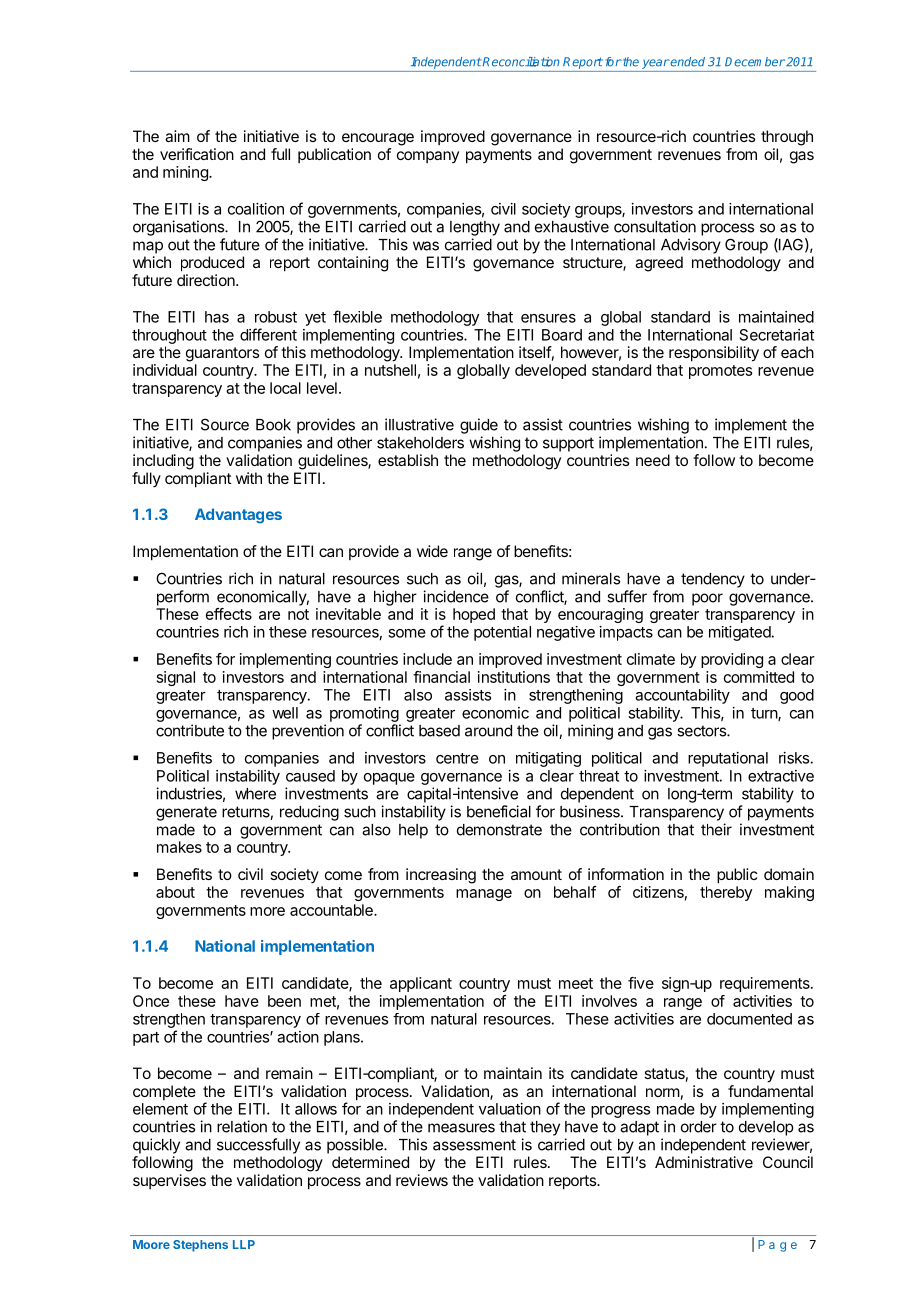 The image size is (924, 1308). What do you see at coordinates (179, 847) in the image?
I see `makes` at bounding box center [179, 847].
